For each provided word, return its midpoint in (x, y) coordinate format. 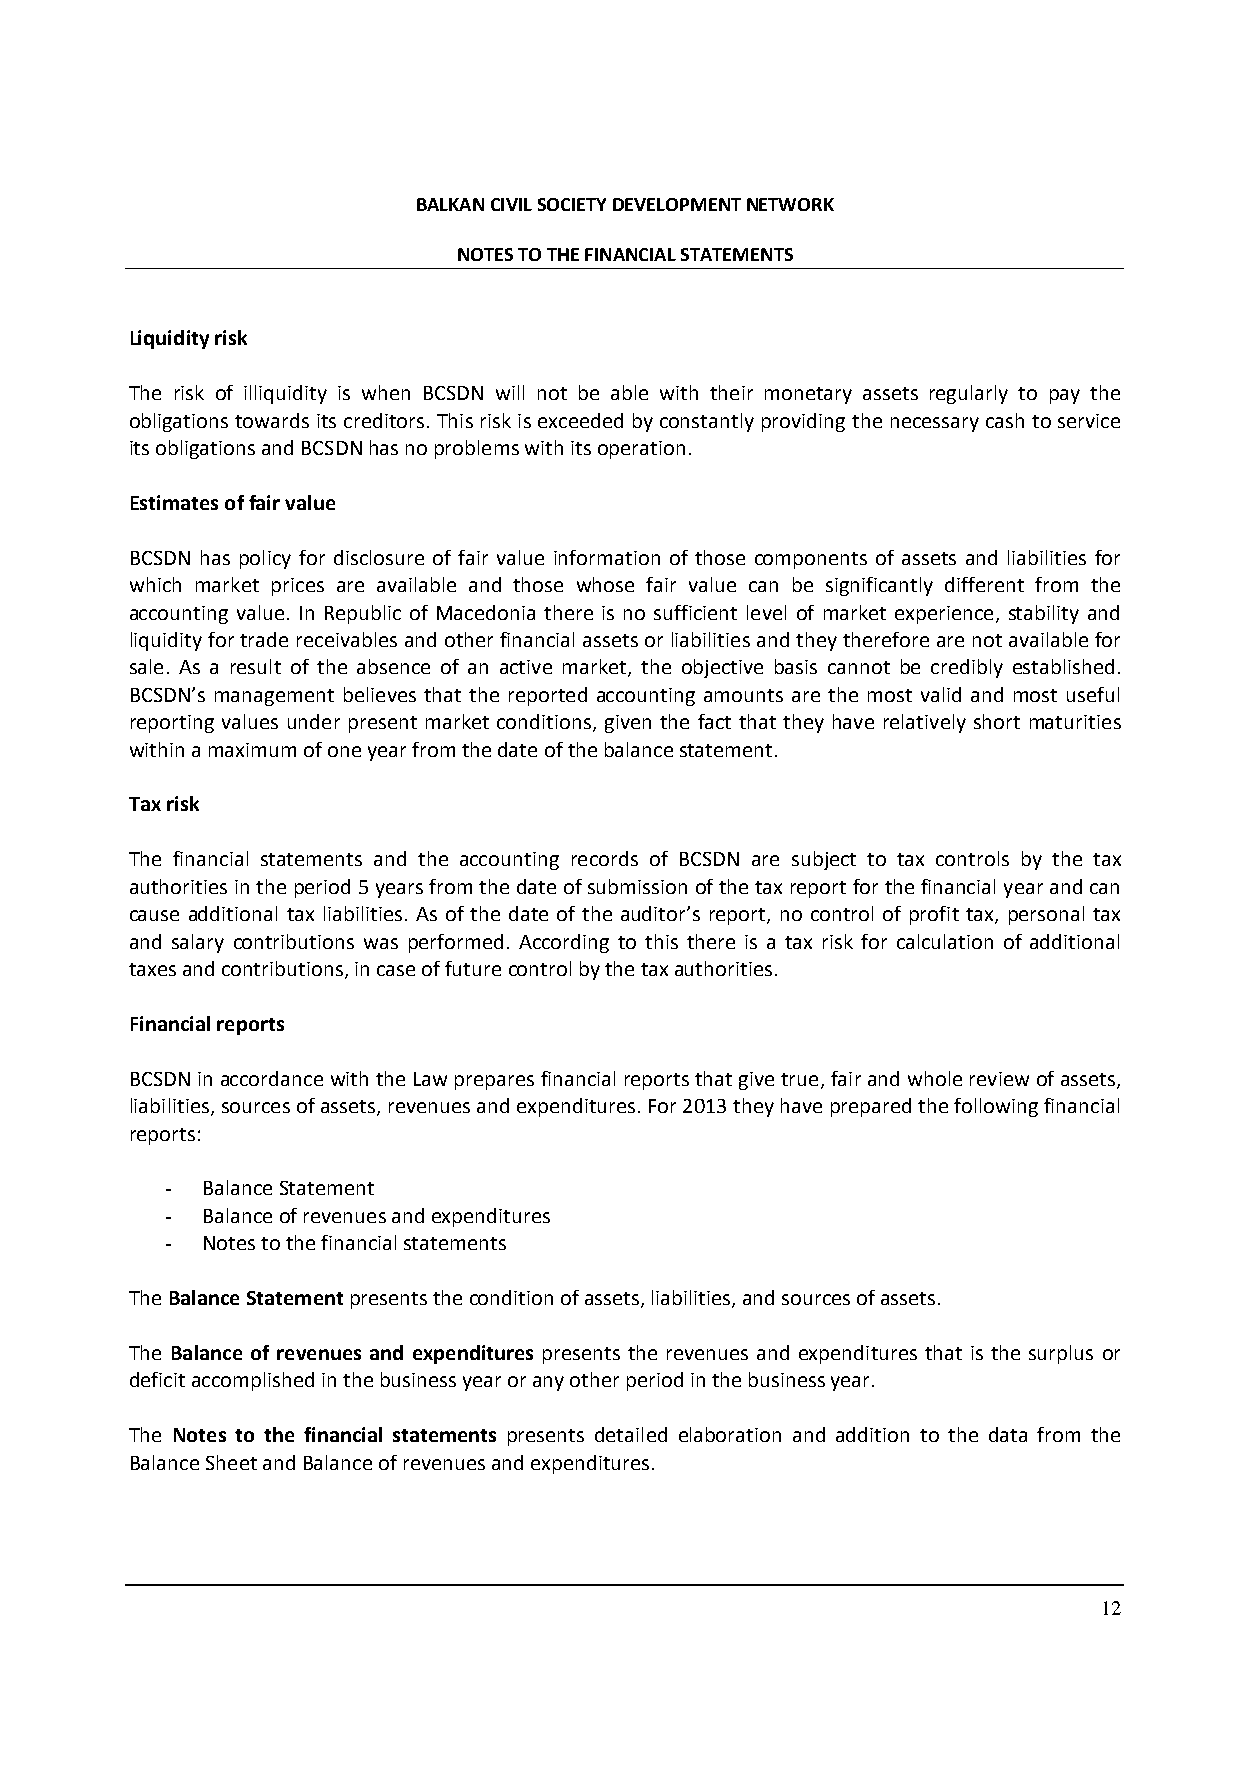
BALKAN (450, 204)
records (605, 858)
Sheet (231, 1462)
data (1008, 1434)
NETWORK (790, 204)
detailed (631, 1434)
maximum (252, 750)
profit (934, 915)
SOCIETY (572, 204)
